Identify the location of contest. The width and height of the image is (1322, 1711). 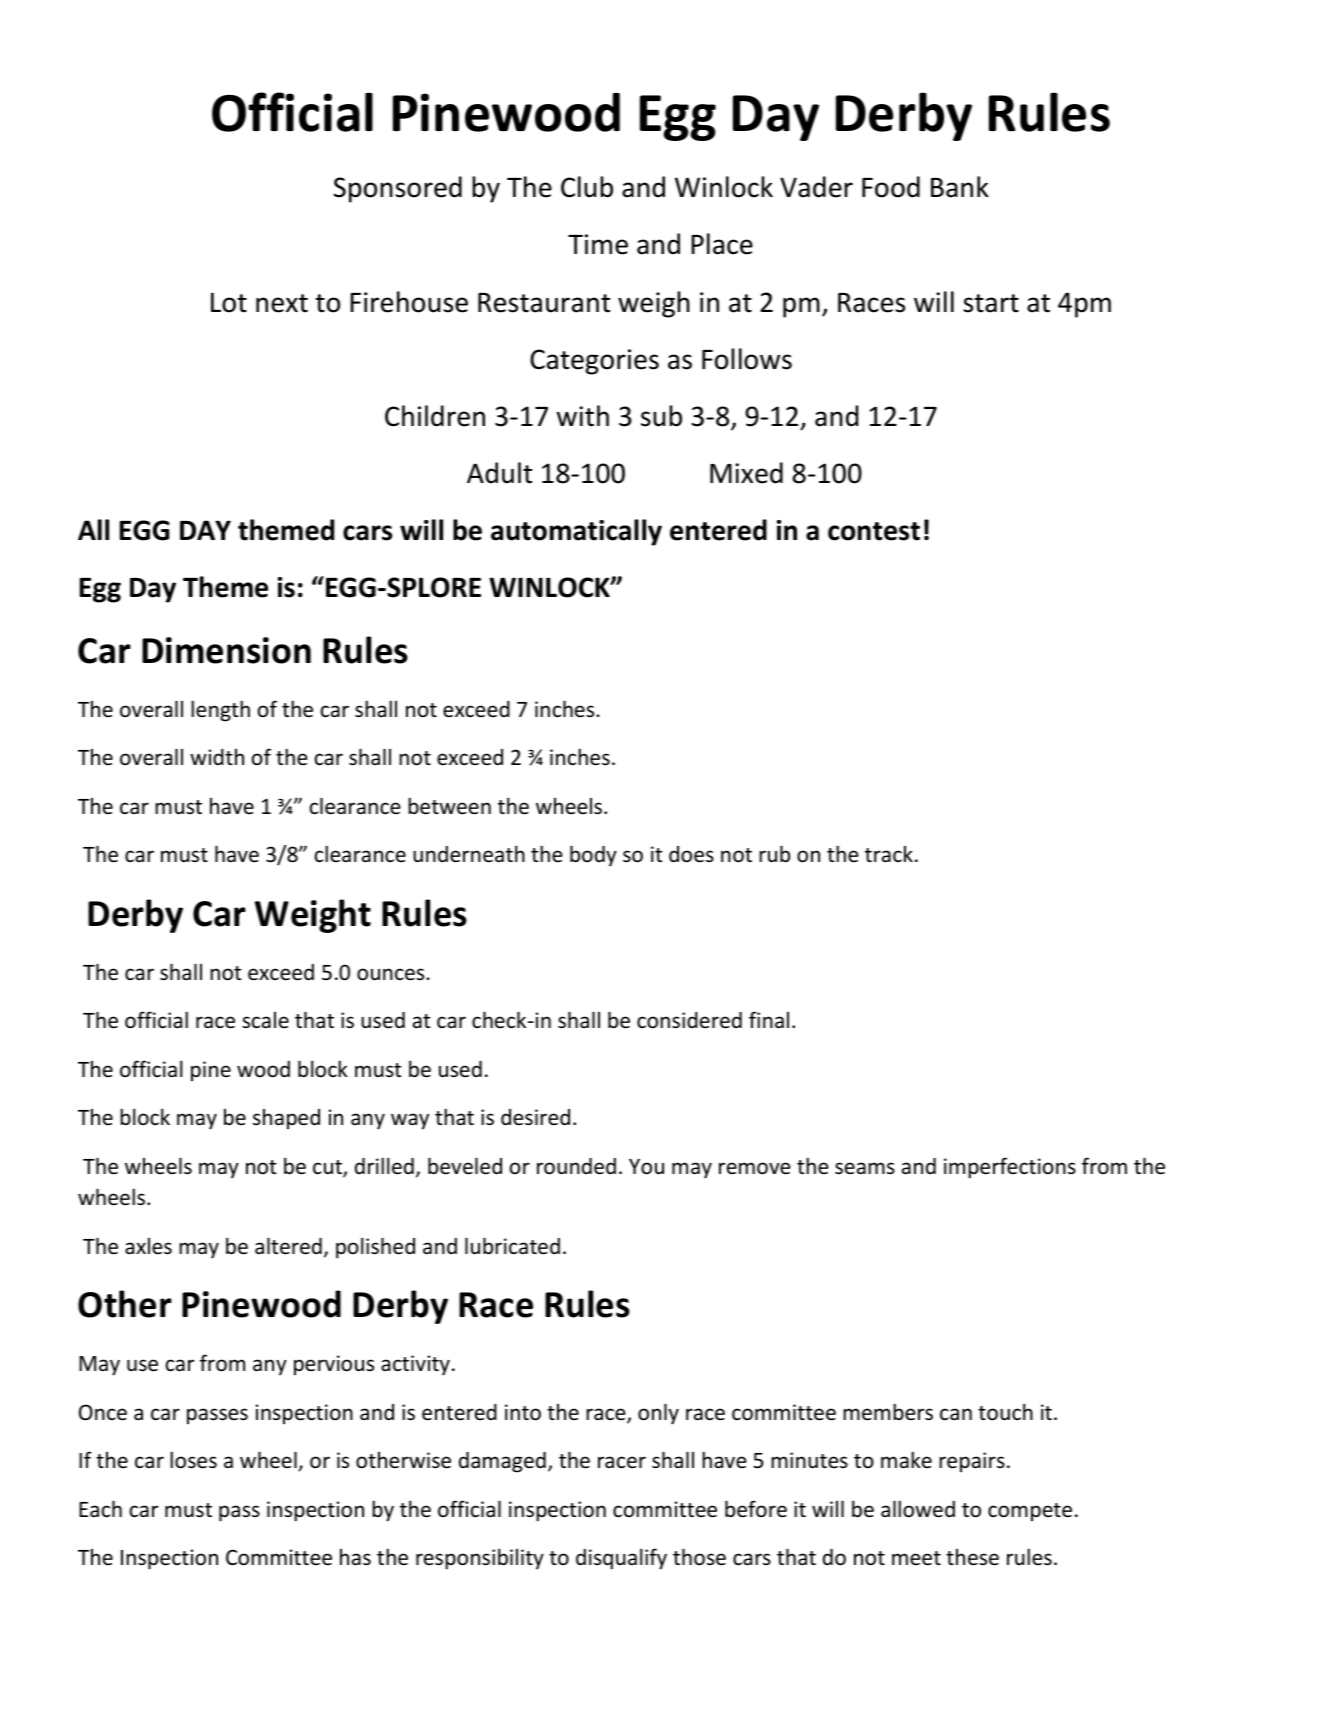
(874, 531).
